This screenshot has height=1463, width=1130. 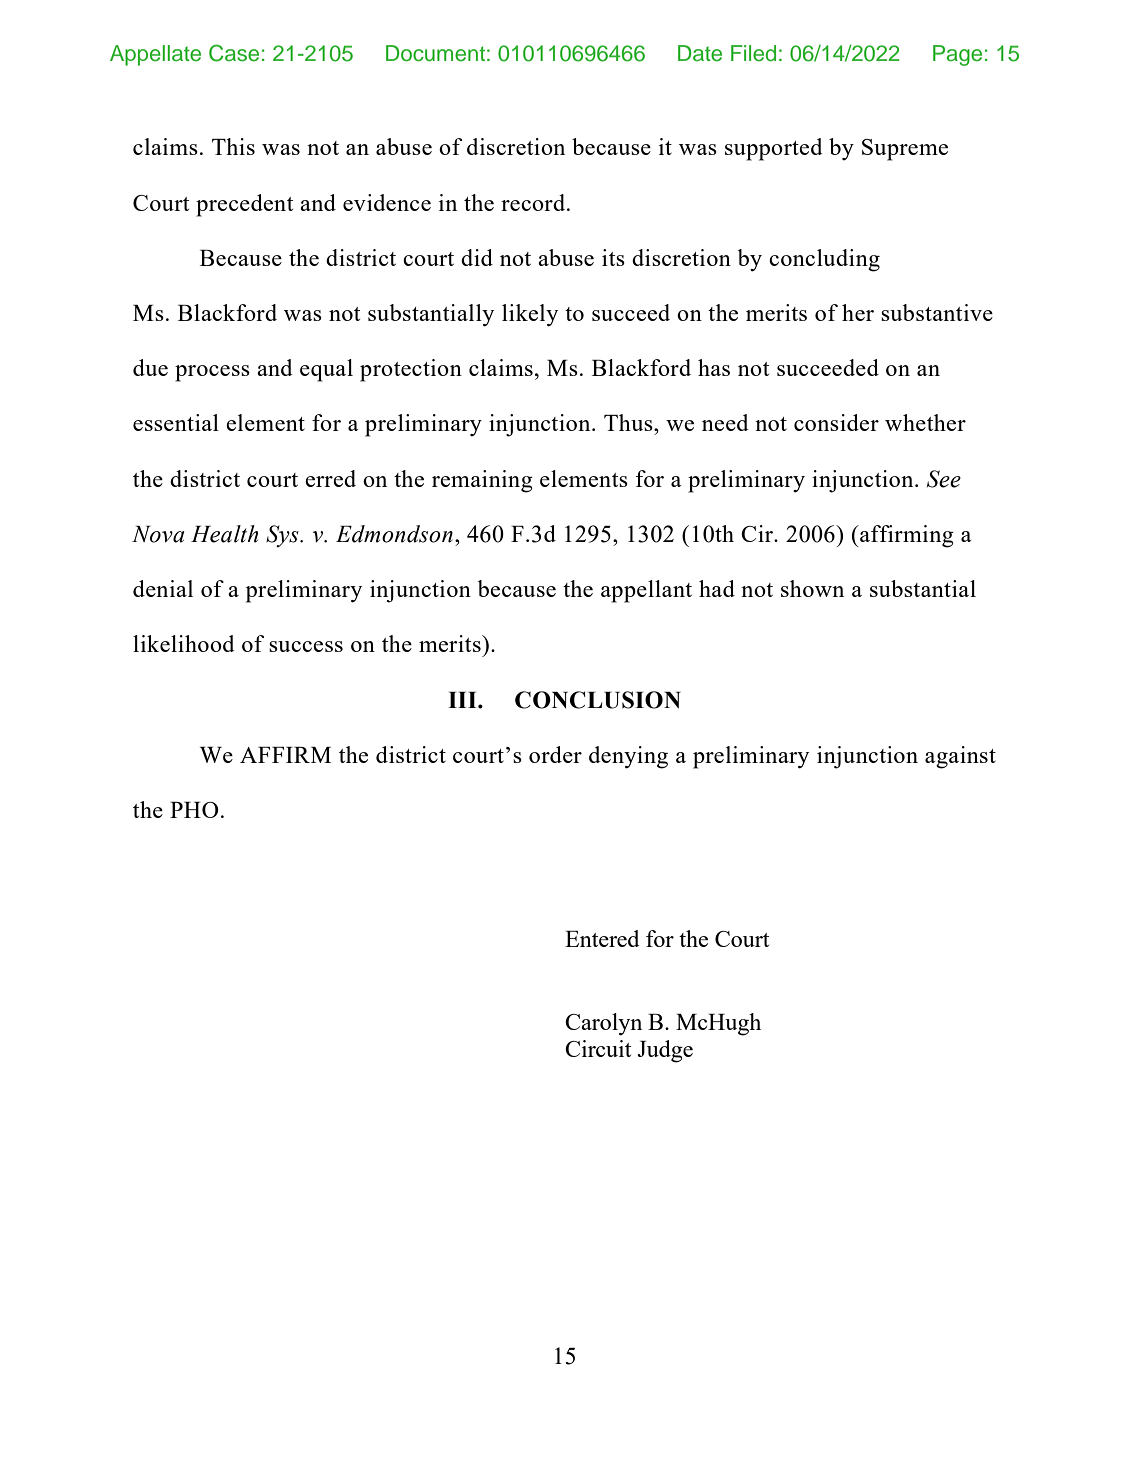 I want to click on process, so click(x=212, y=373).
